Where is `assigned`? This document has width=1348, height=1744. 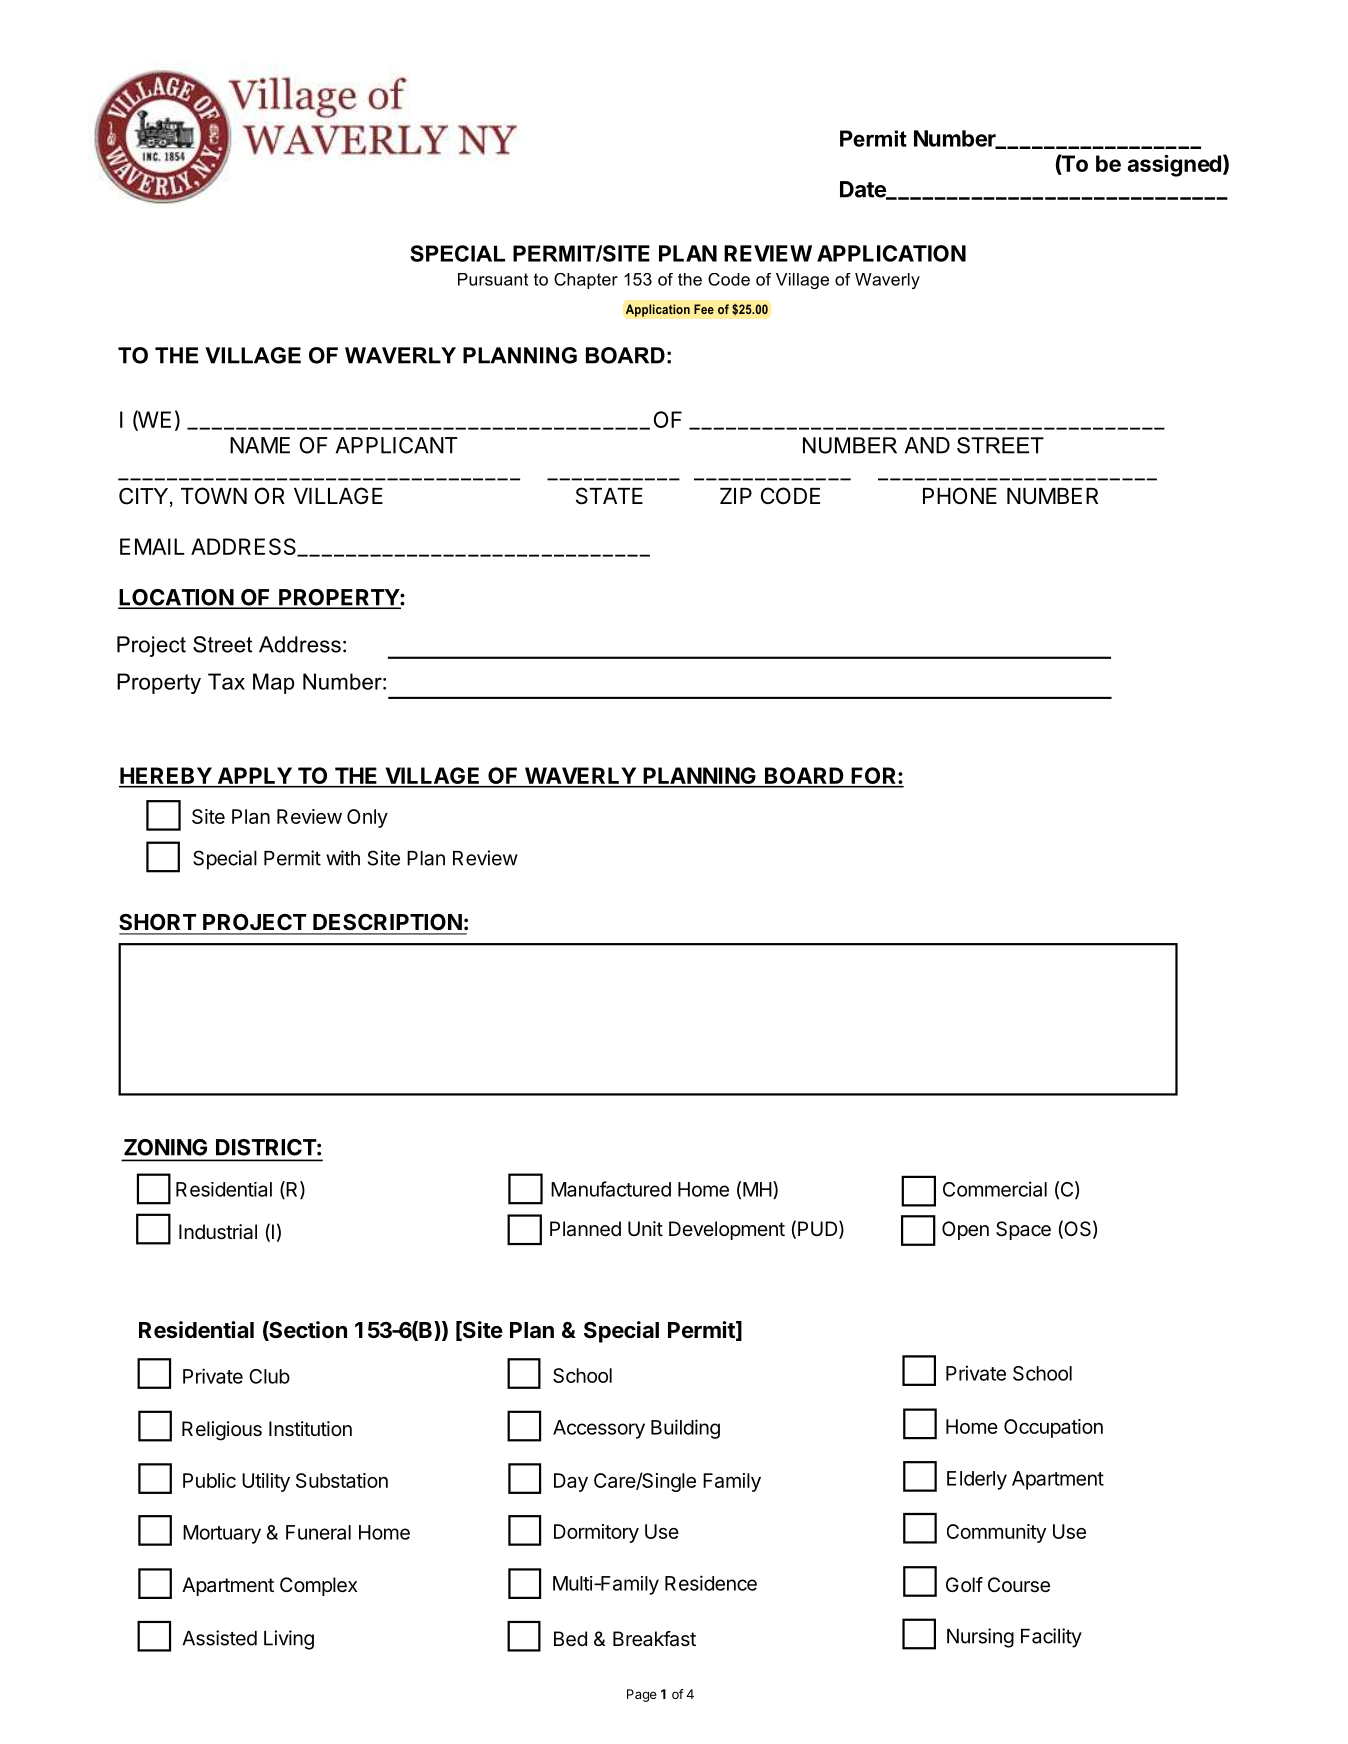
assigned is located at coordinates (1174, 165).
